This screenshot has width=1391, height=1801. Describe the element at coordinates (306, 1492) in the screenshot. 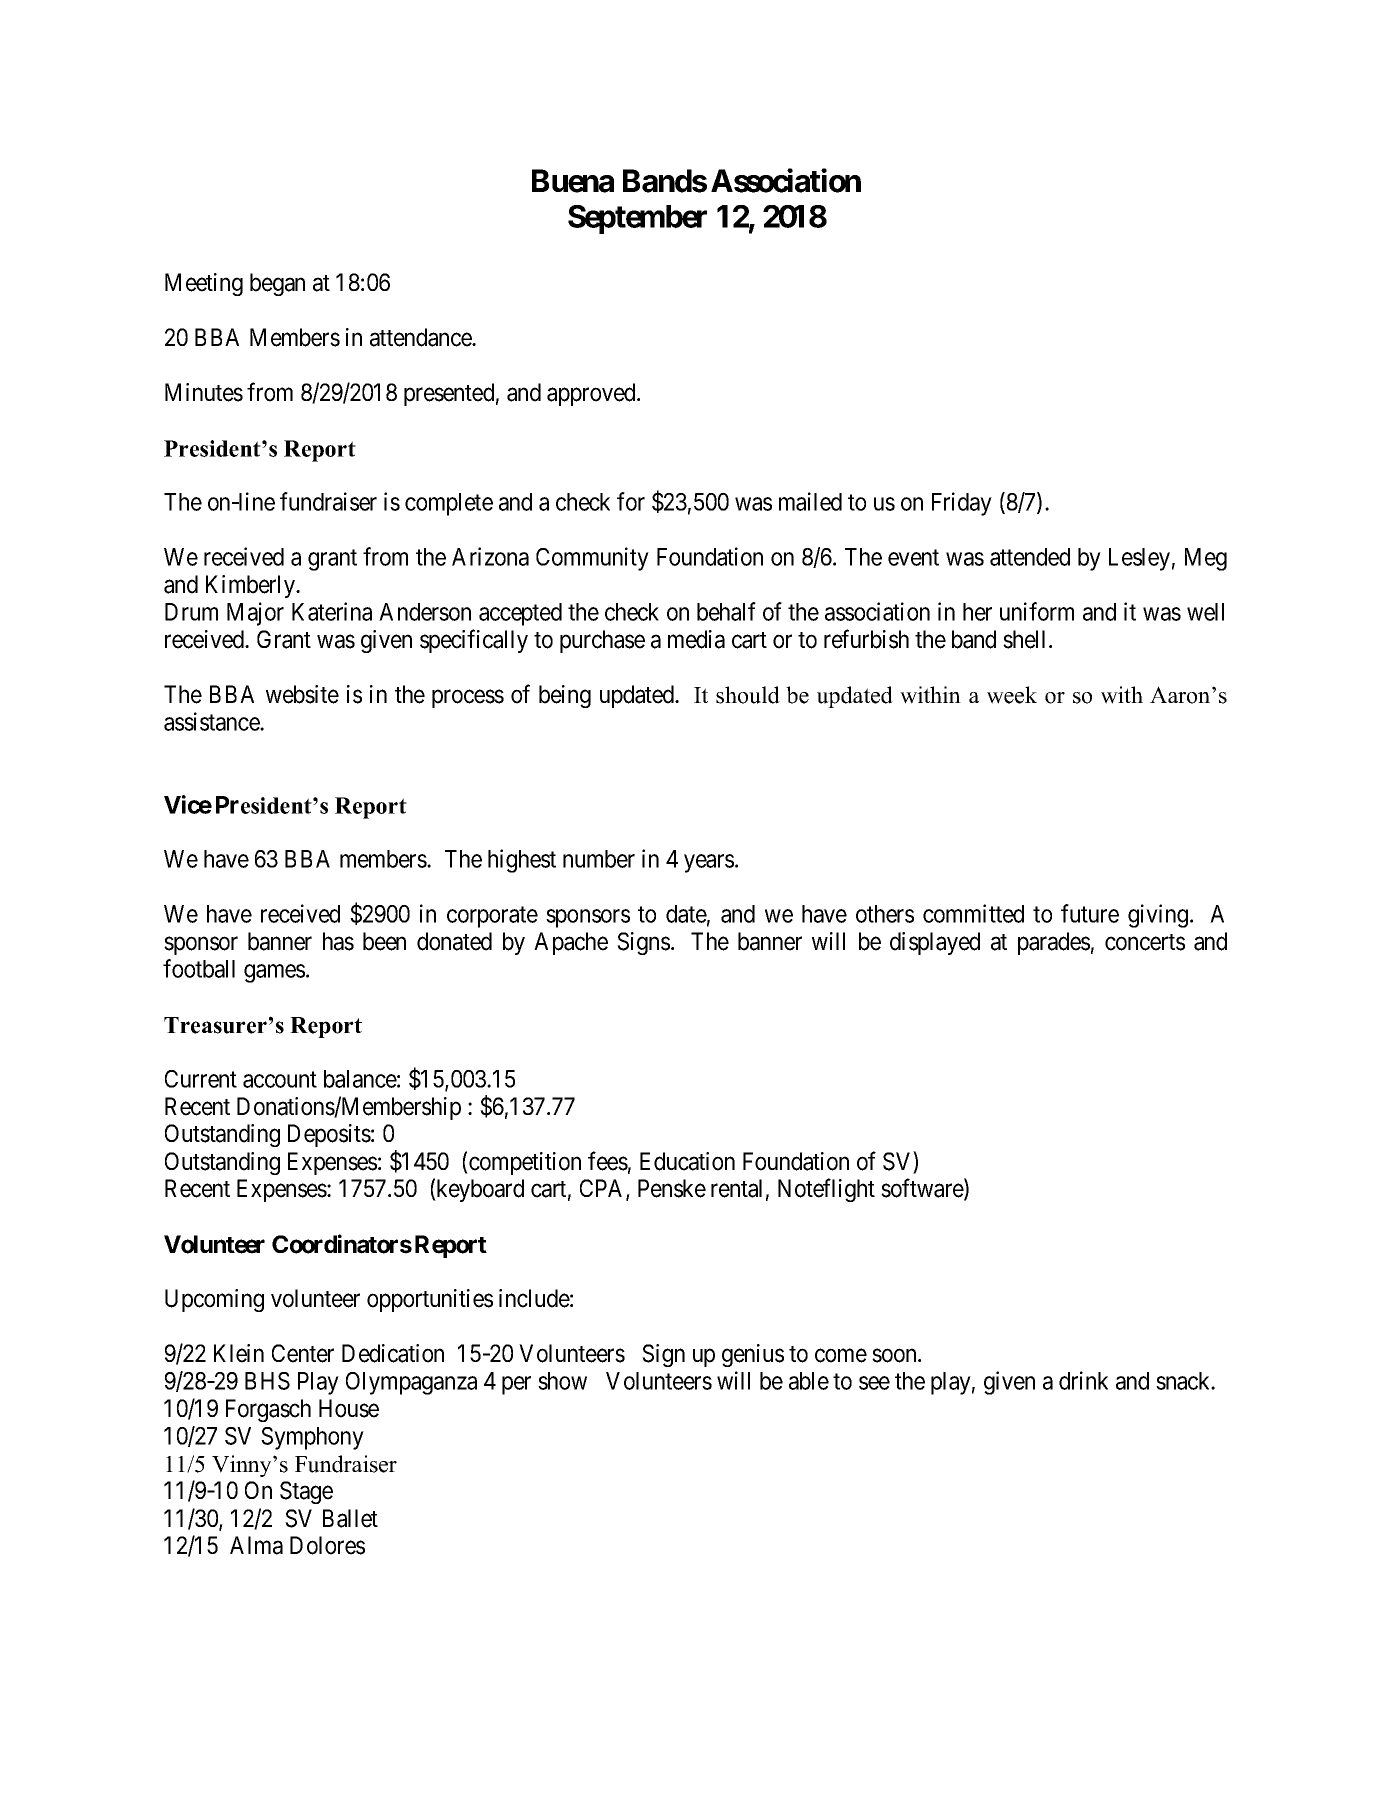

I see `Stage` at that location.
